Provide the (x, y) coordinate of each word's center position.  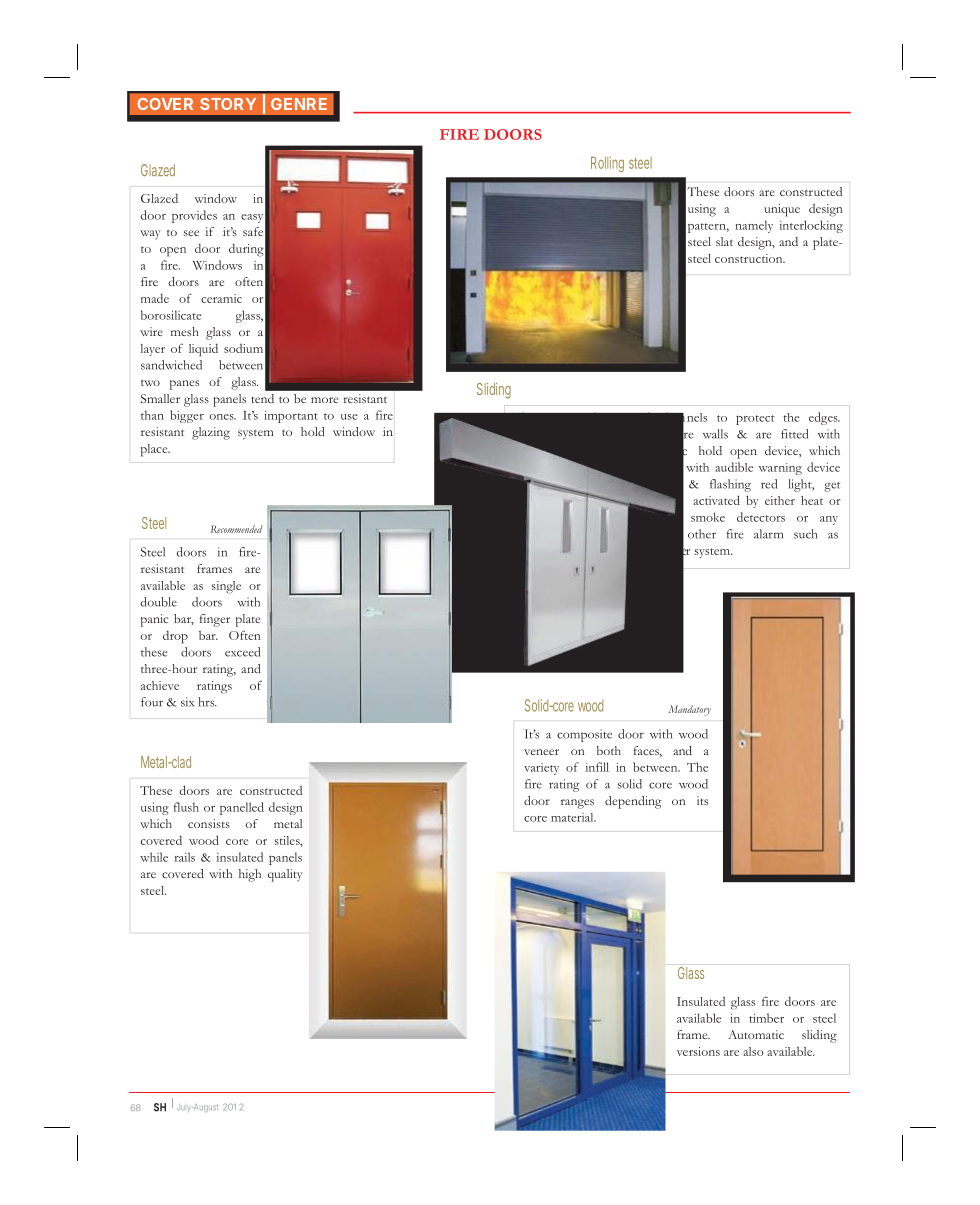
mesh (185, 331)
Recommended (236, 529)
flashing (730, 485)
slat (724, 241)
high (250, 875)
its (702, 800)
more (324, 400)
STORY (228, 104)
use (349, 417)
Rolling (607, 164)
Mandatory (689, 710)
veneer (541, 752)
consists (209, 823)
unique (782, 210)
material (573, 817)
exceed (242, 652)
